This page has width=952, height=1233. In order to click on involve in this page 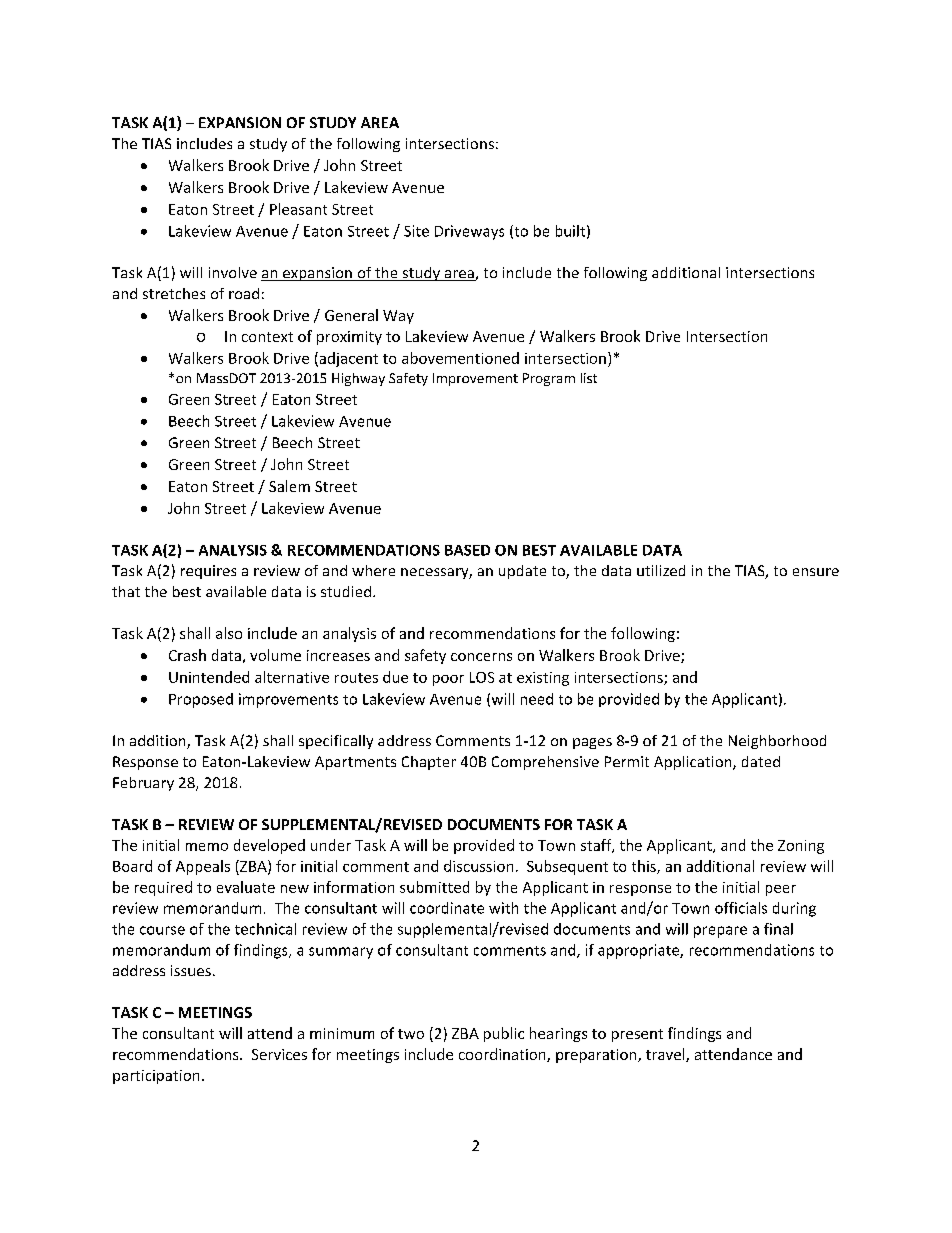, I will do `click(233, 272)`.
